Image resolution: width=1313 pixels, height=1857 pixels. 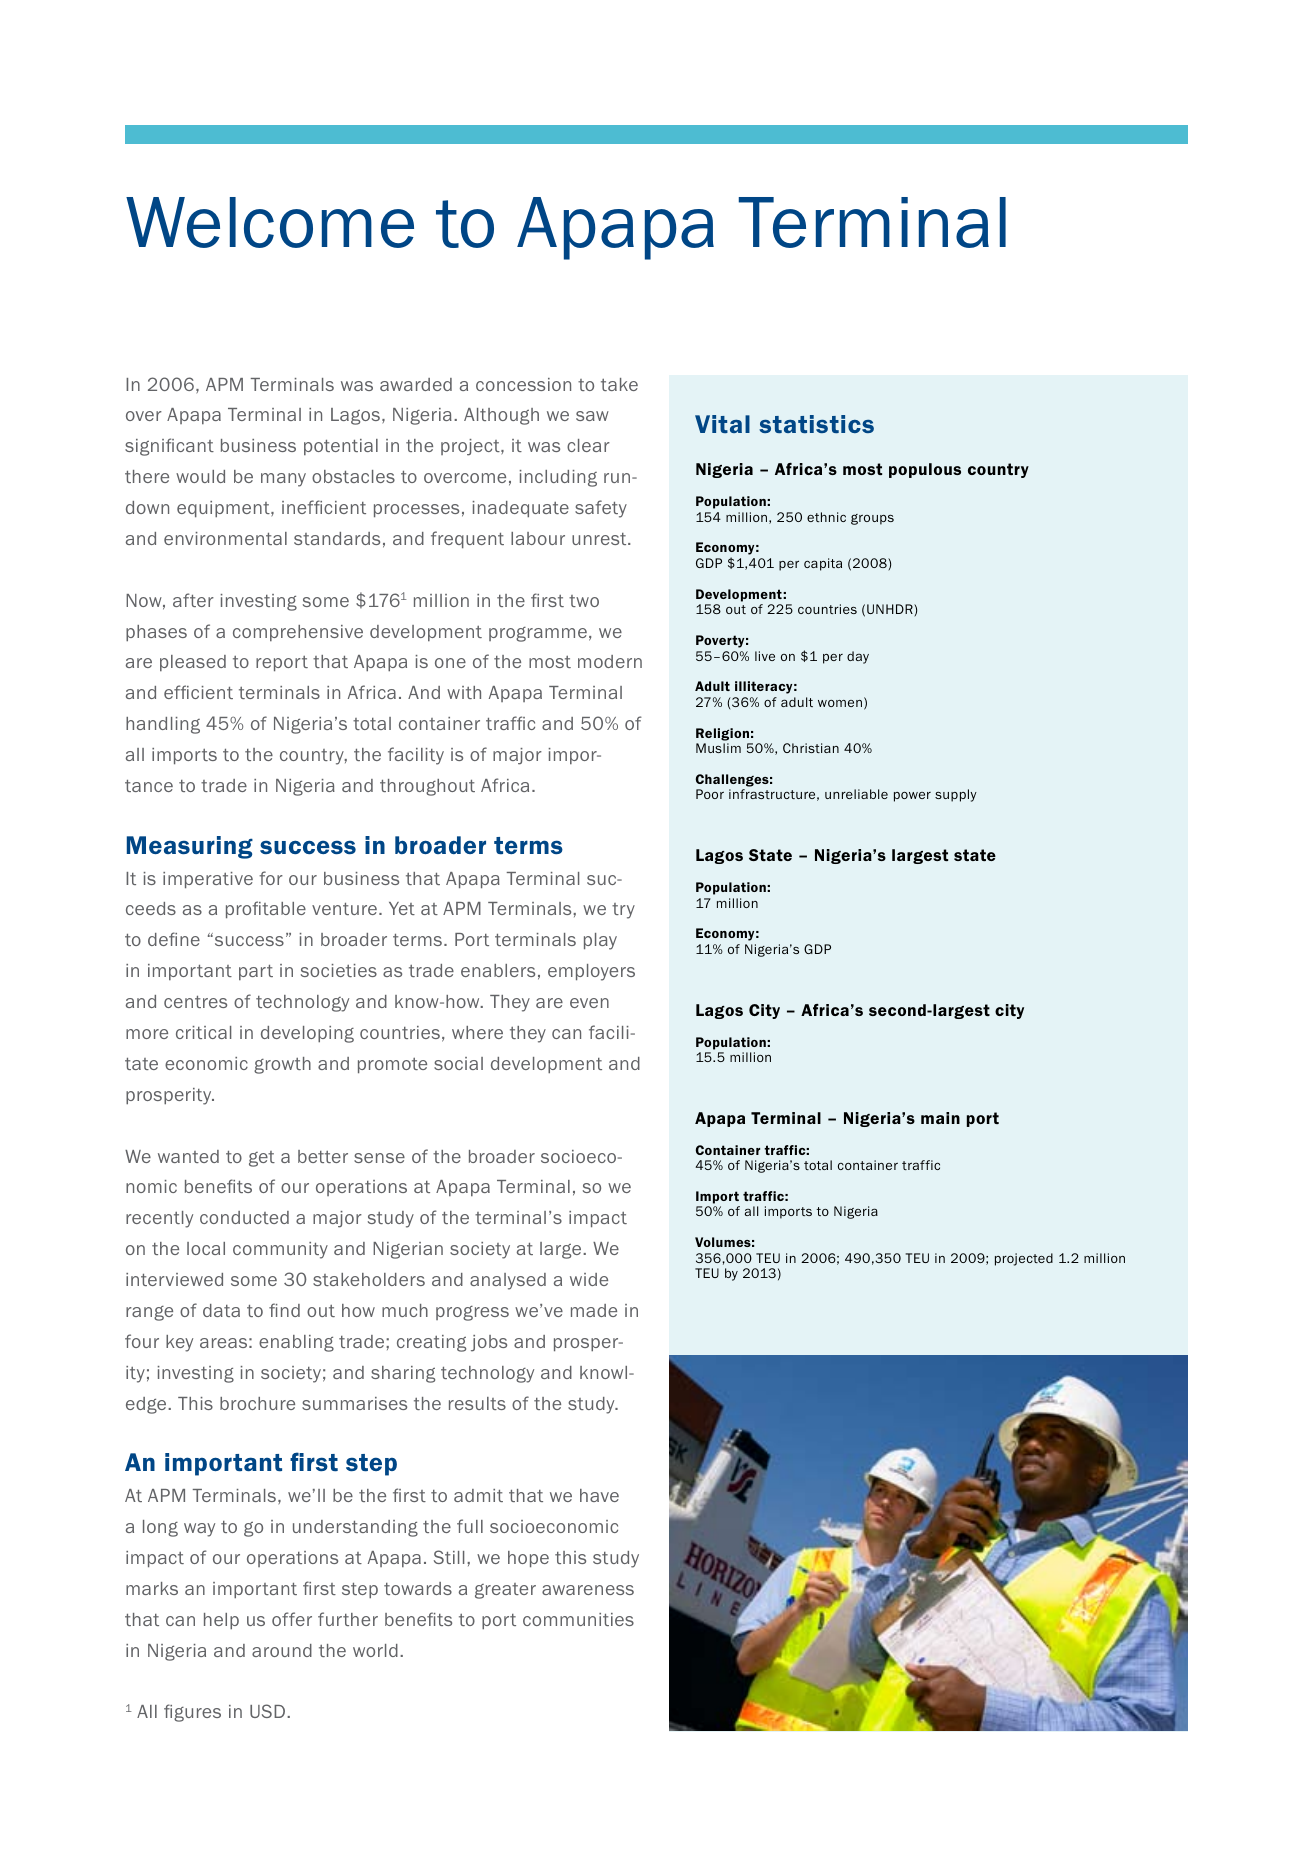 What do you see at coordinates (256, 972) in the screenshot?
I see `part` at bounding box center [256, 972].
